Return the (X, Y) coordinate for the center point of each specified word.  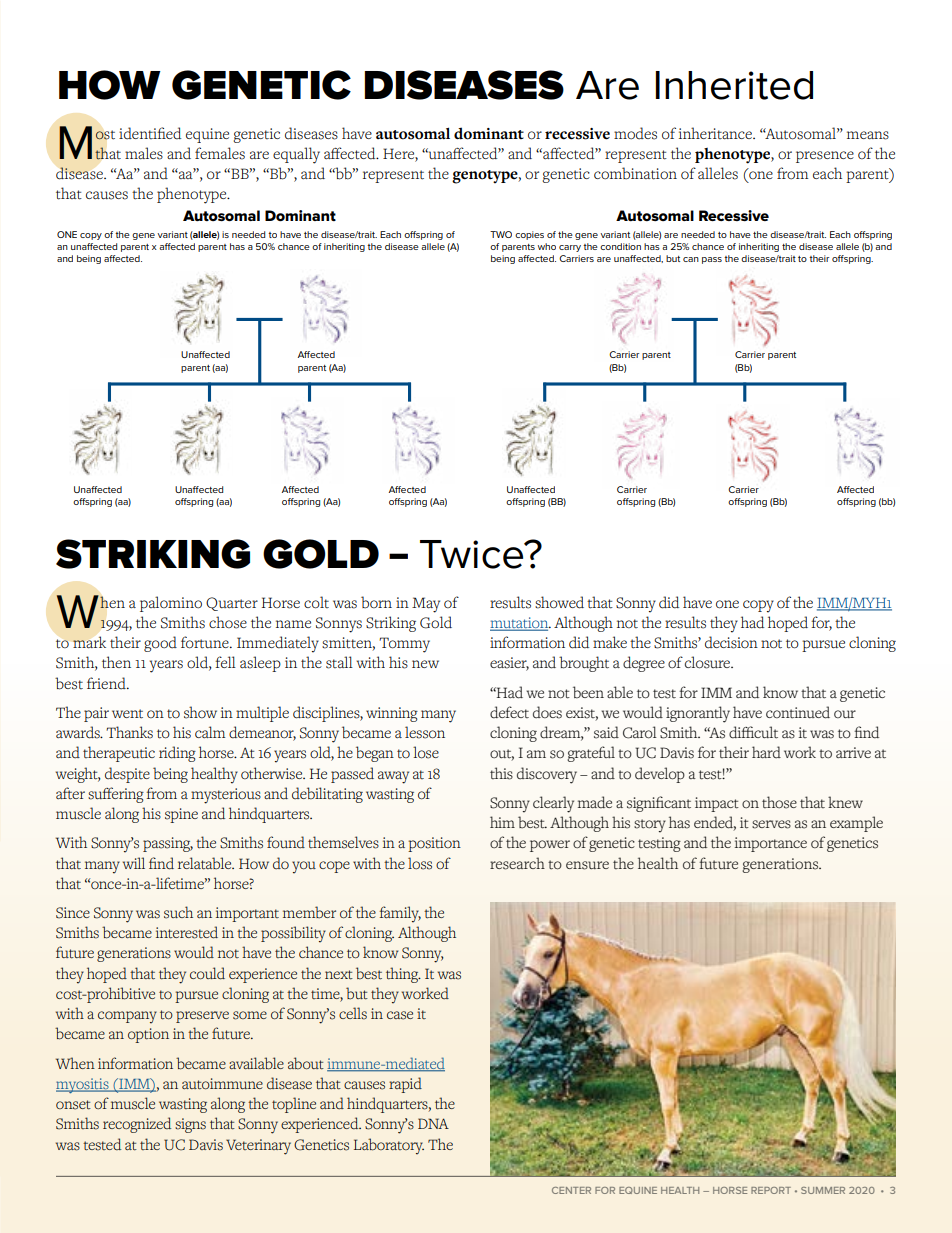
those (779, 802)
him (502, 822)
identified (150, 133)
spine (181, 815)
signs (190, 1125)
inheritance (716, 133)
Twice (473, 554)
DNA (433, 1123)
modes (635, 133)
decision (731, 642)
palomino (171, 604)
